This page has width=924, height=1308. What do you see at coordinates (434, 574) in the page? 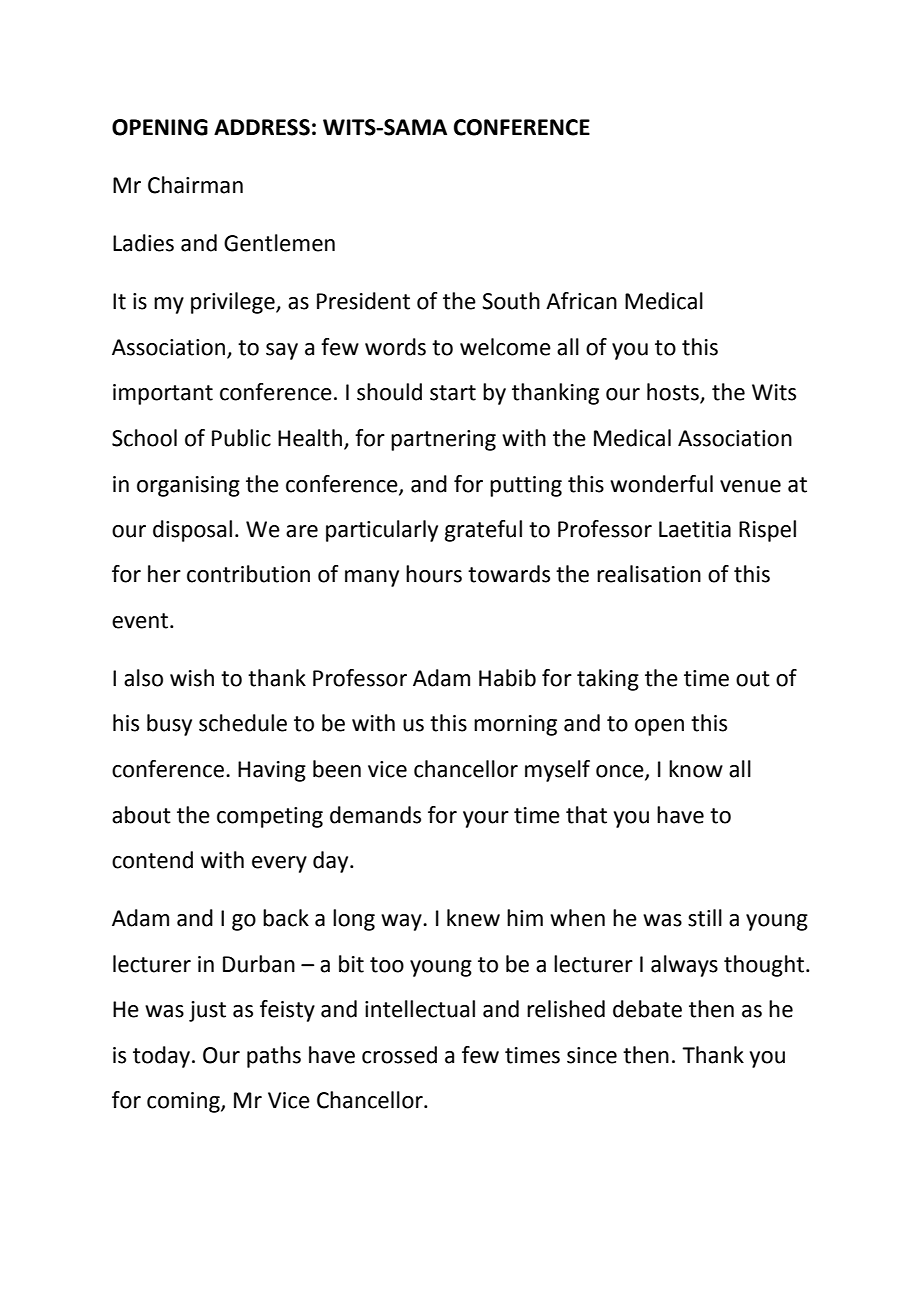
I see `hours` at bounding box center [434, 574].
